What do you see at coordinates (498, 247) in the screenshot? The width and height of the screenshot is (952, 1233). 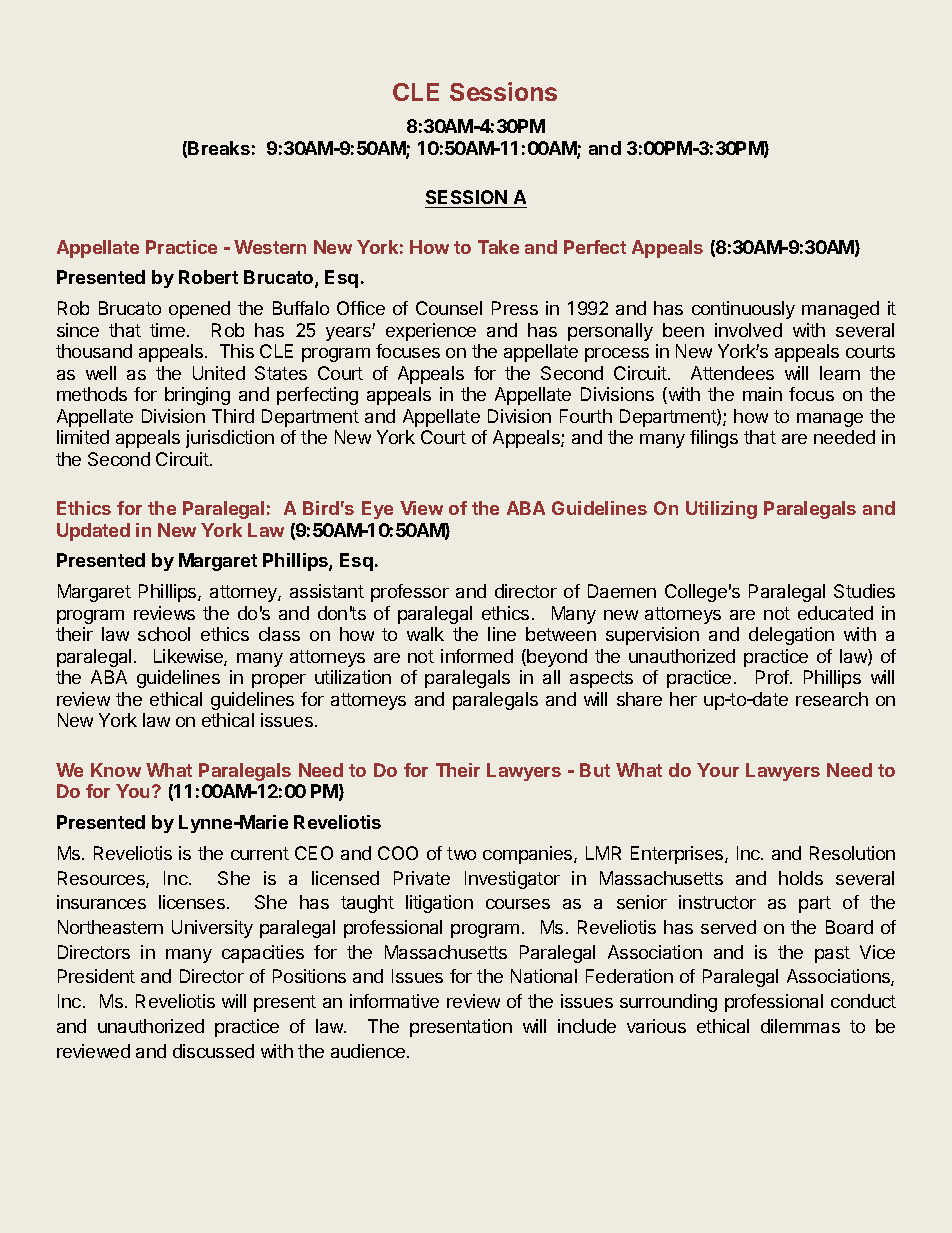 I see `Take` at bounding box center [498, 247].
